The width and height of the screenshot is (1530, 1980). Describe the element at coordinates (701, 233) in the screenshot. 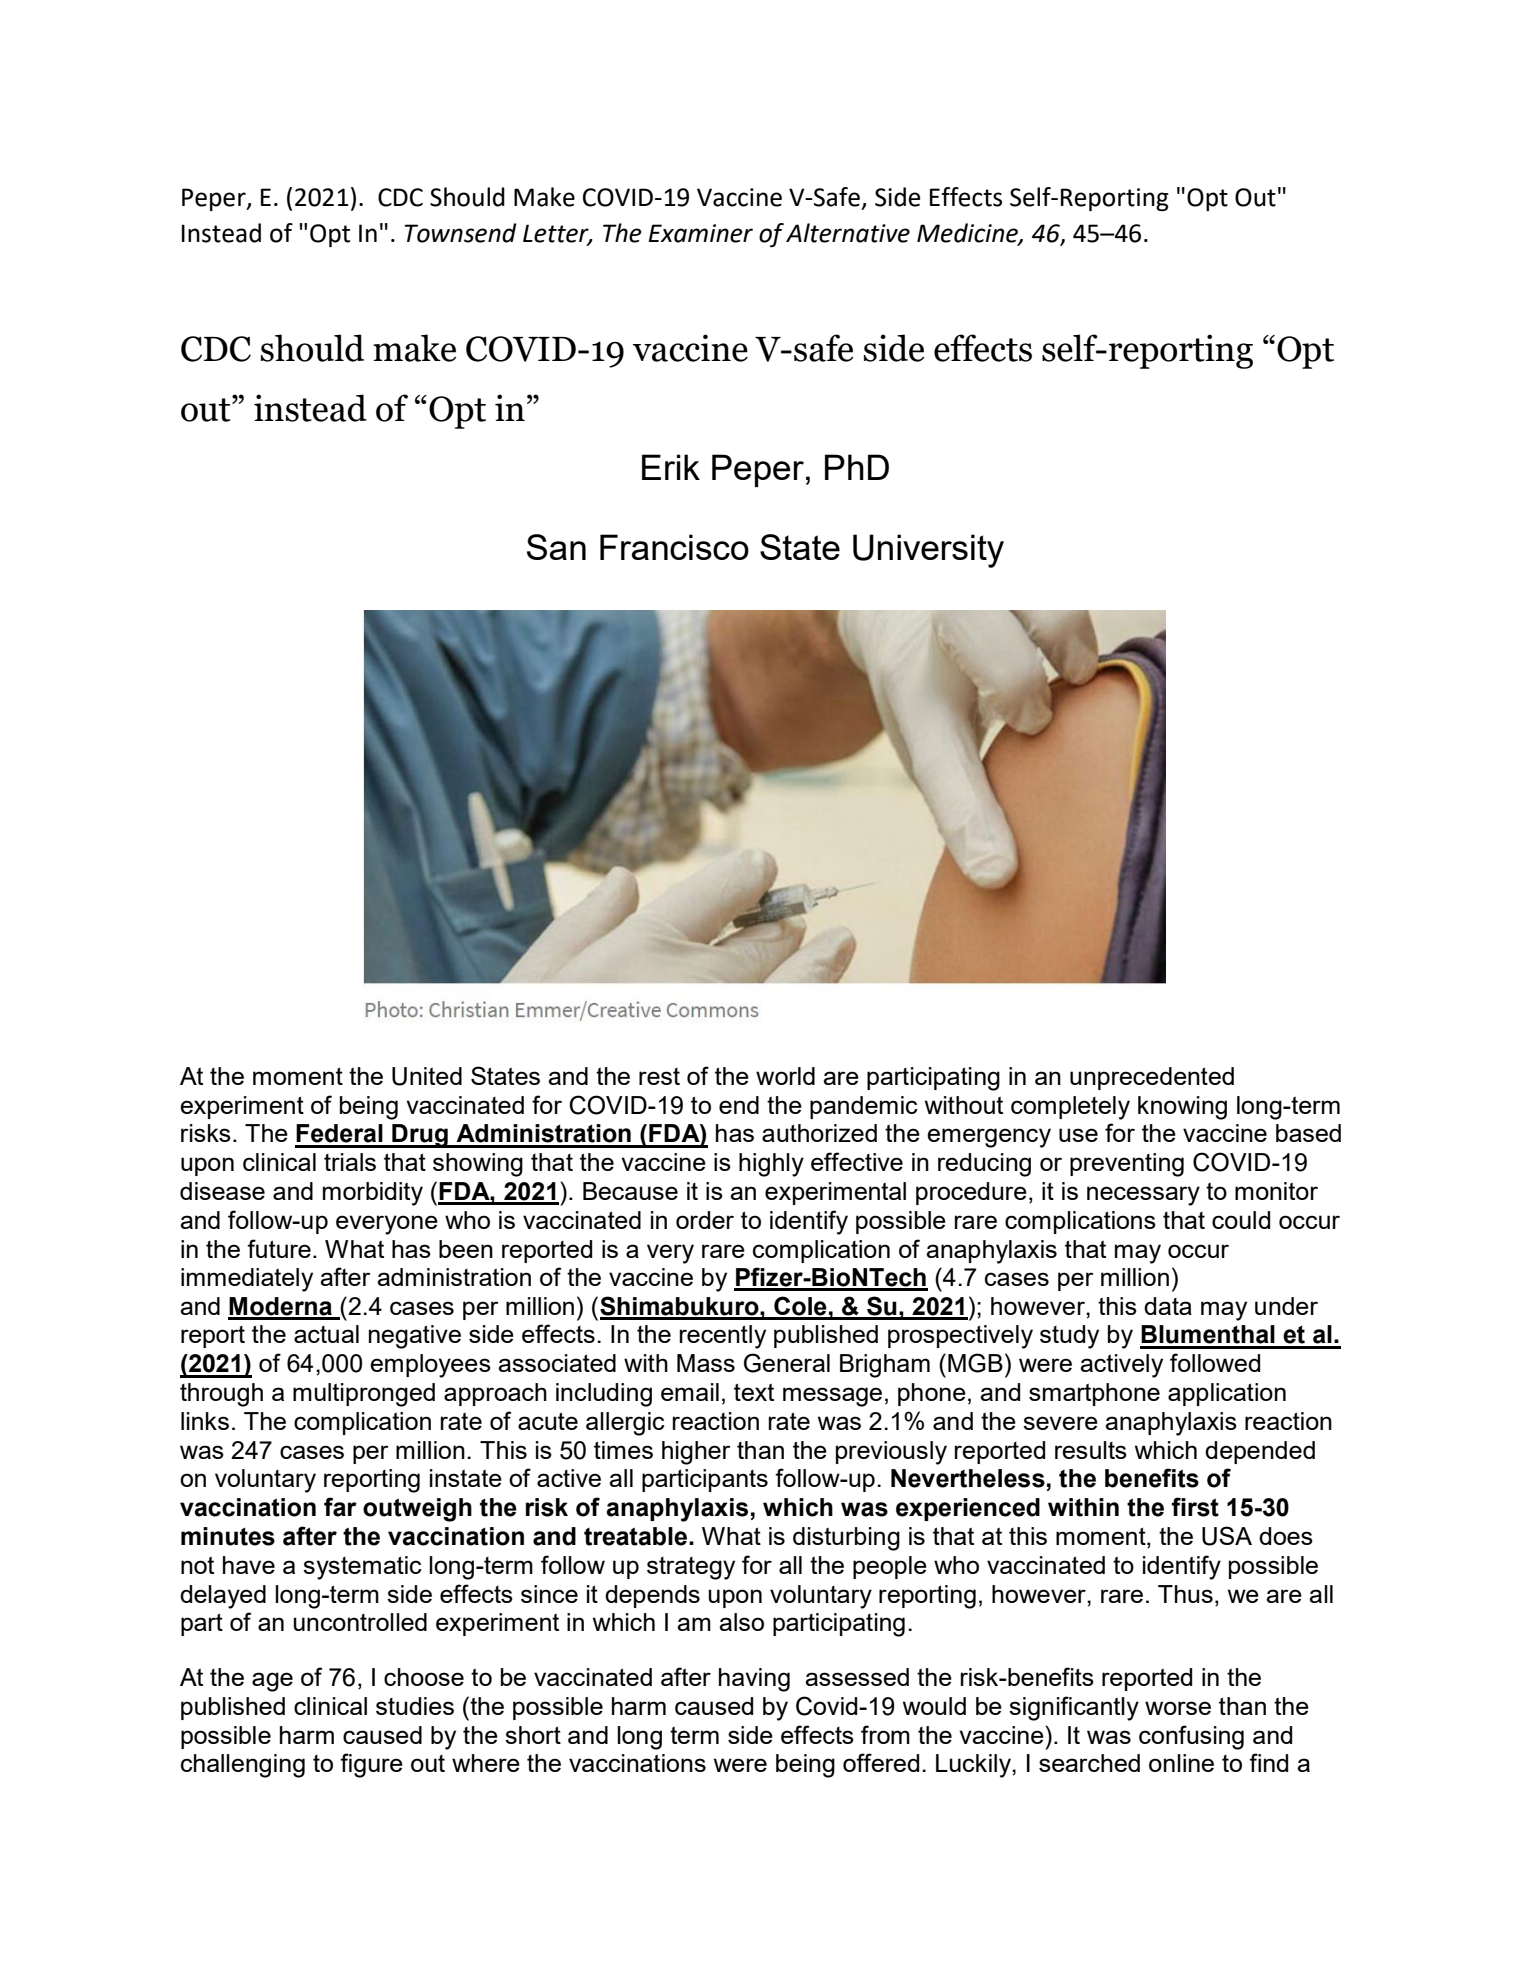

I see `Examiner` at that location.
